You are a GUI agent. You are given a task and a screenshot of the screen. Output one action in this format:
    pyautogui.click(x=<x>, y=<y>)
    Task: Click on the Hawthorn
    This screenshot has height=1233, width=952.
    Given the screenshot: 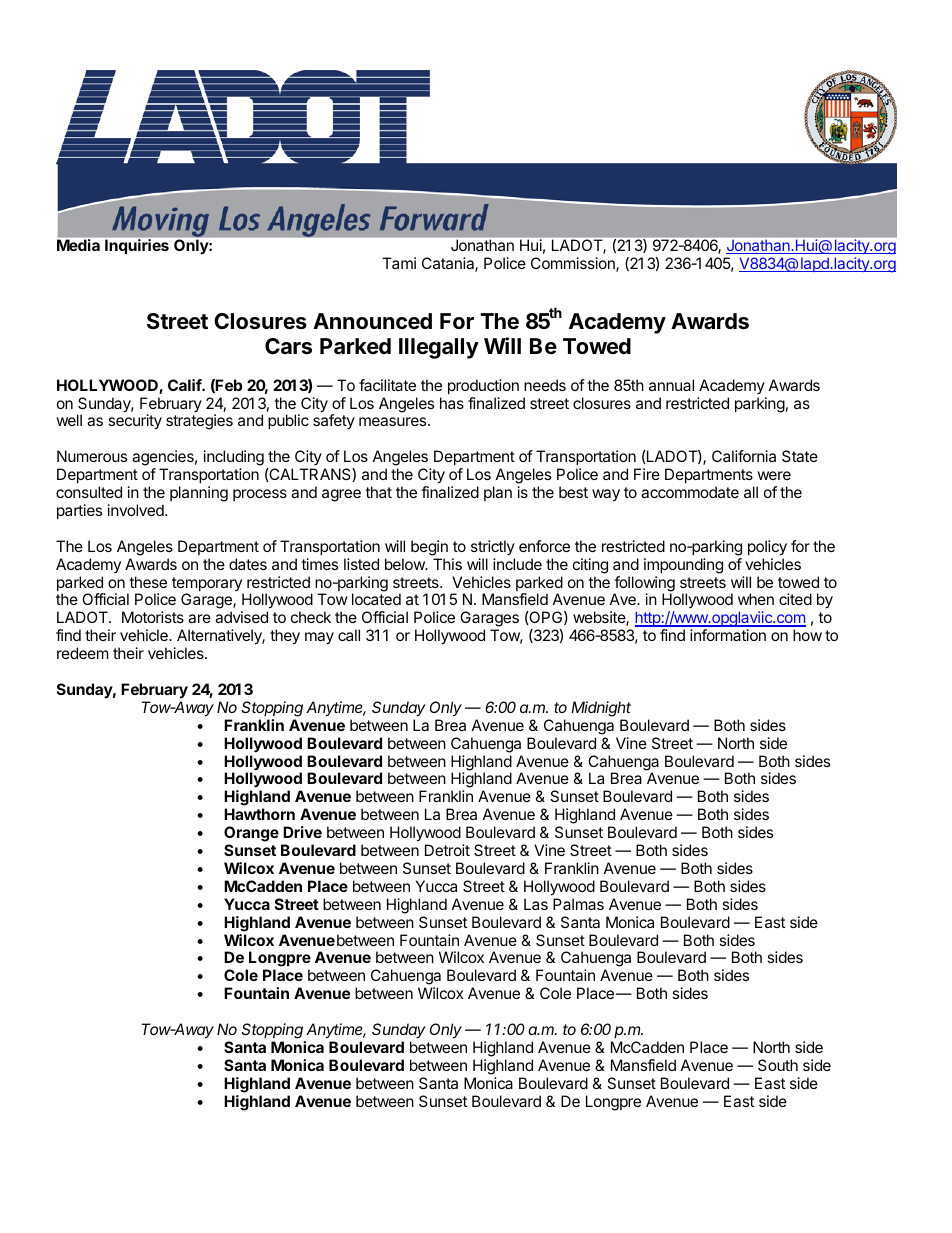 What is the action you would take?
    pyautogui.click(x=259, y=814)
